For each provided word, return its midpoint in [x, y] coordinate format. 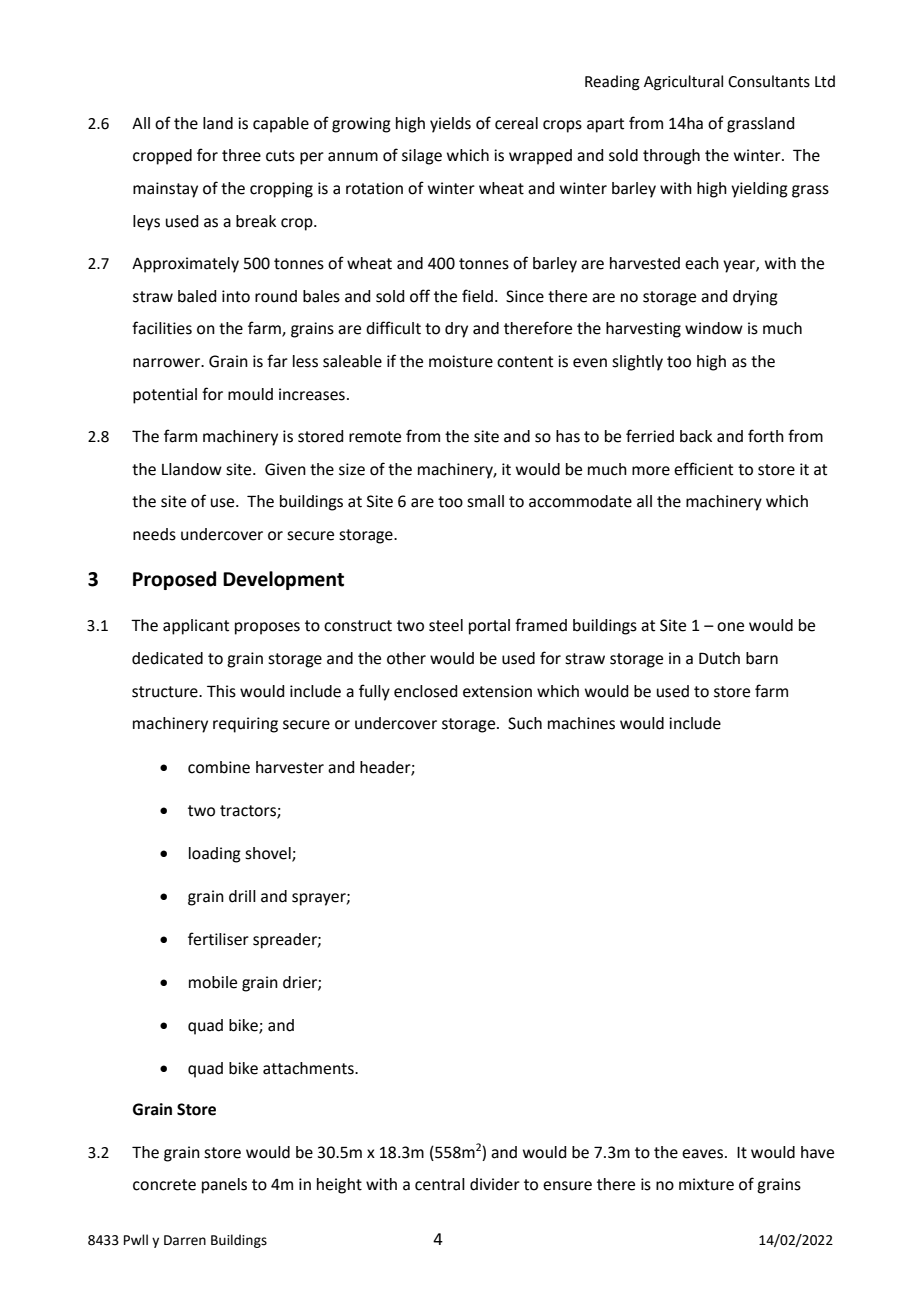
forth [766, 436]
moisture [461, 361]
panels [224, 1186]
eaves [702, 1154]
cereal [516, 123]
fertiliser [218, 939]
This [221, 691]
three [241, 155]
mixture [706, 1184]
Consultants [769, 81]
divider [495, 1184]
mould [250, 394]
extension [497, 691]
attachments [309, 1068]
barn [762, 658]
